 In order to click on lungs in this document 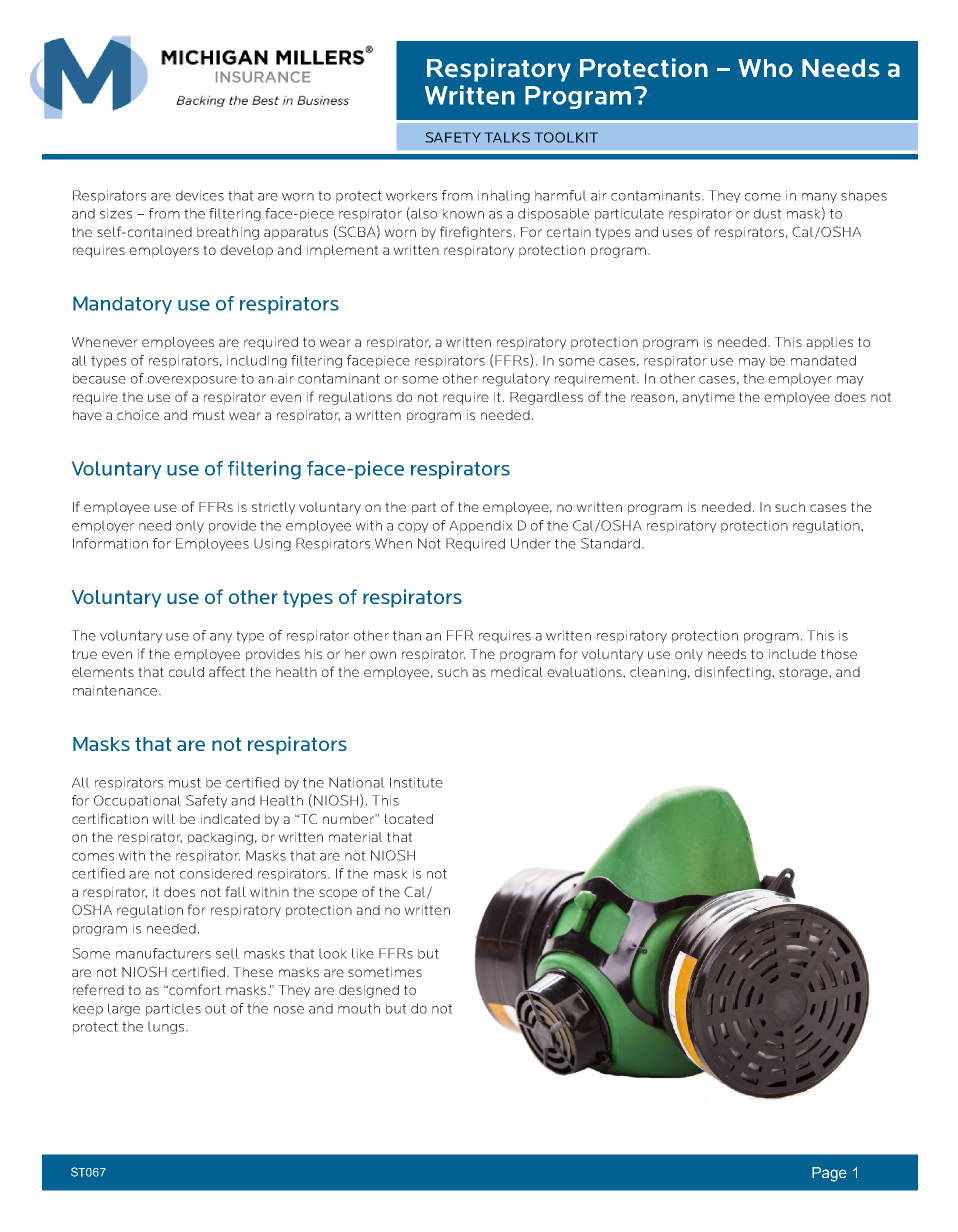, I will do `click(167, 1028)`.
